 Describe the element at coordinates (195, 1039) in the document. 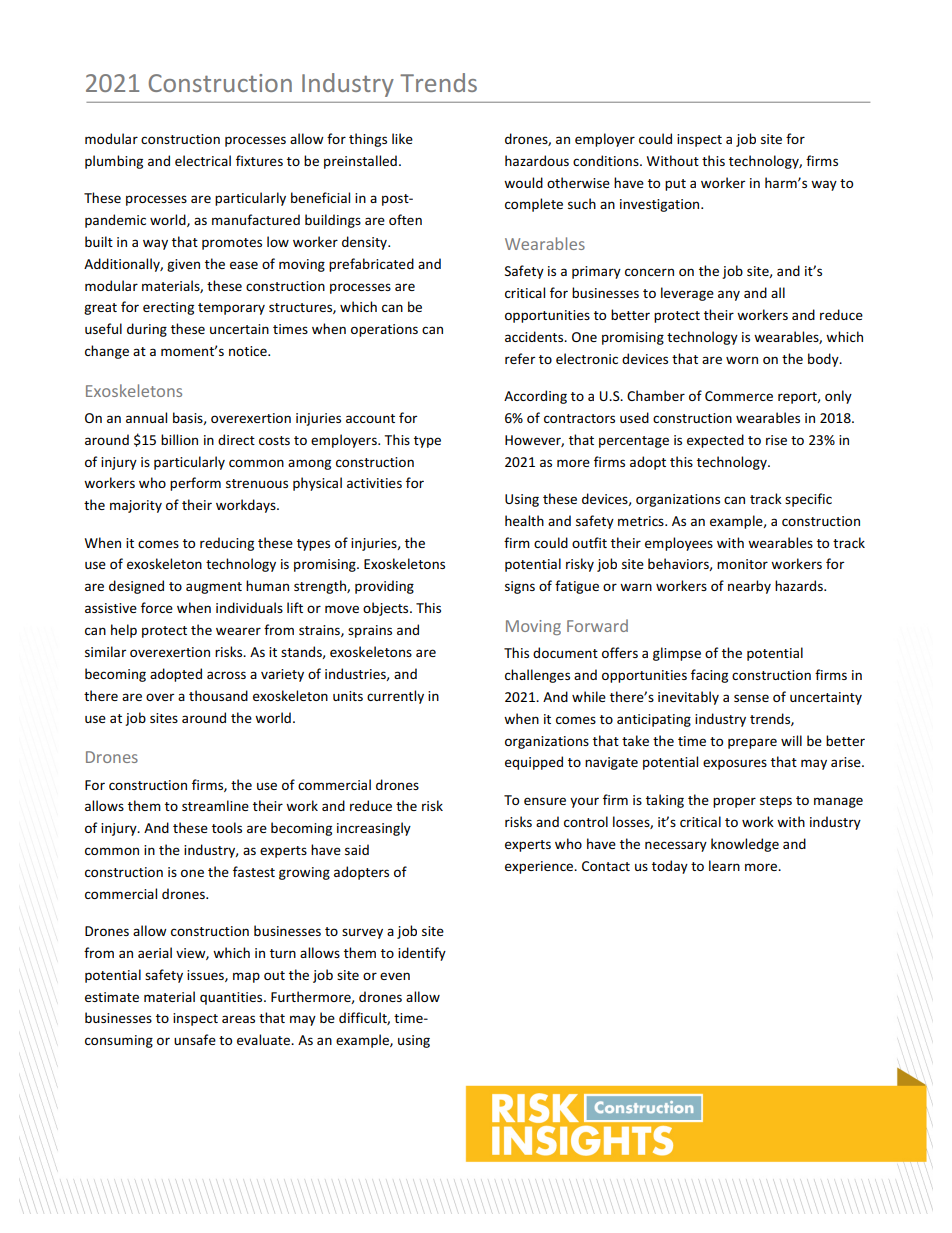

I see `unsafe` at that location.
